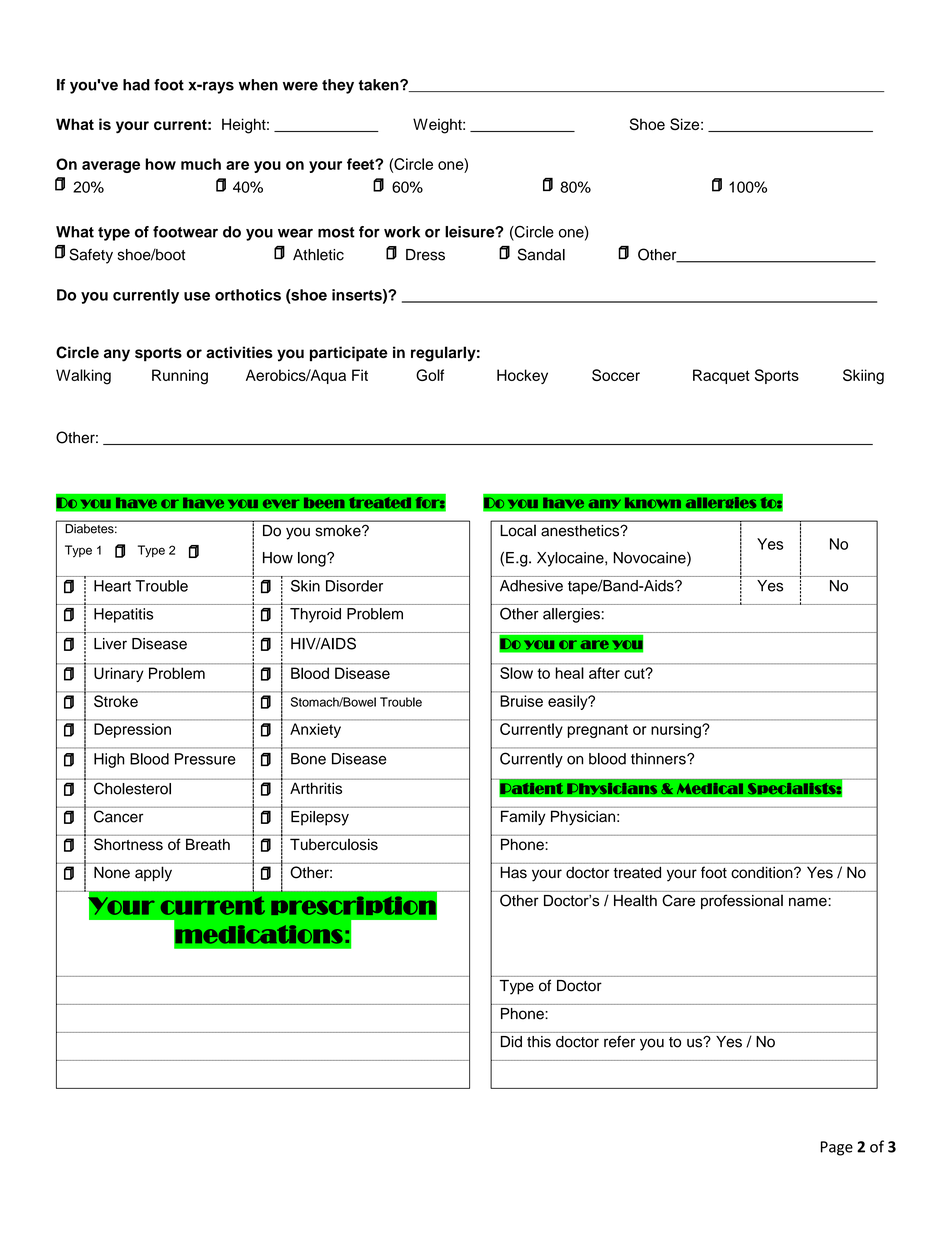  I want to click on Did, so click(511, 1042).
